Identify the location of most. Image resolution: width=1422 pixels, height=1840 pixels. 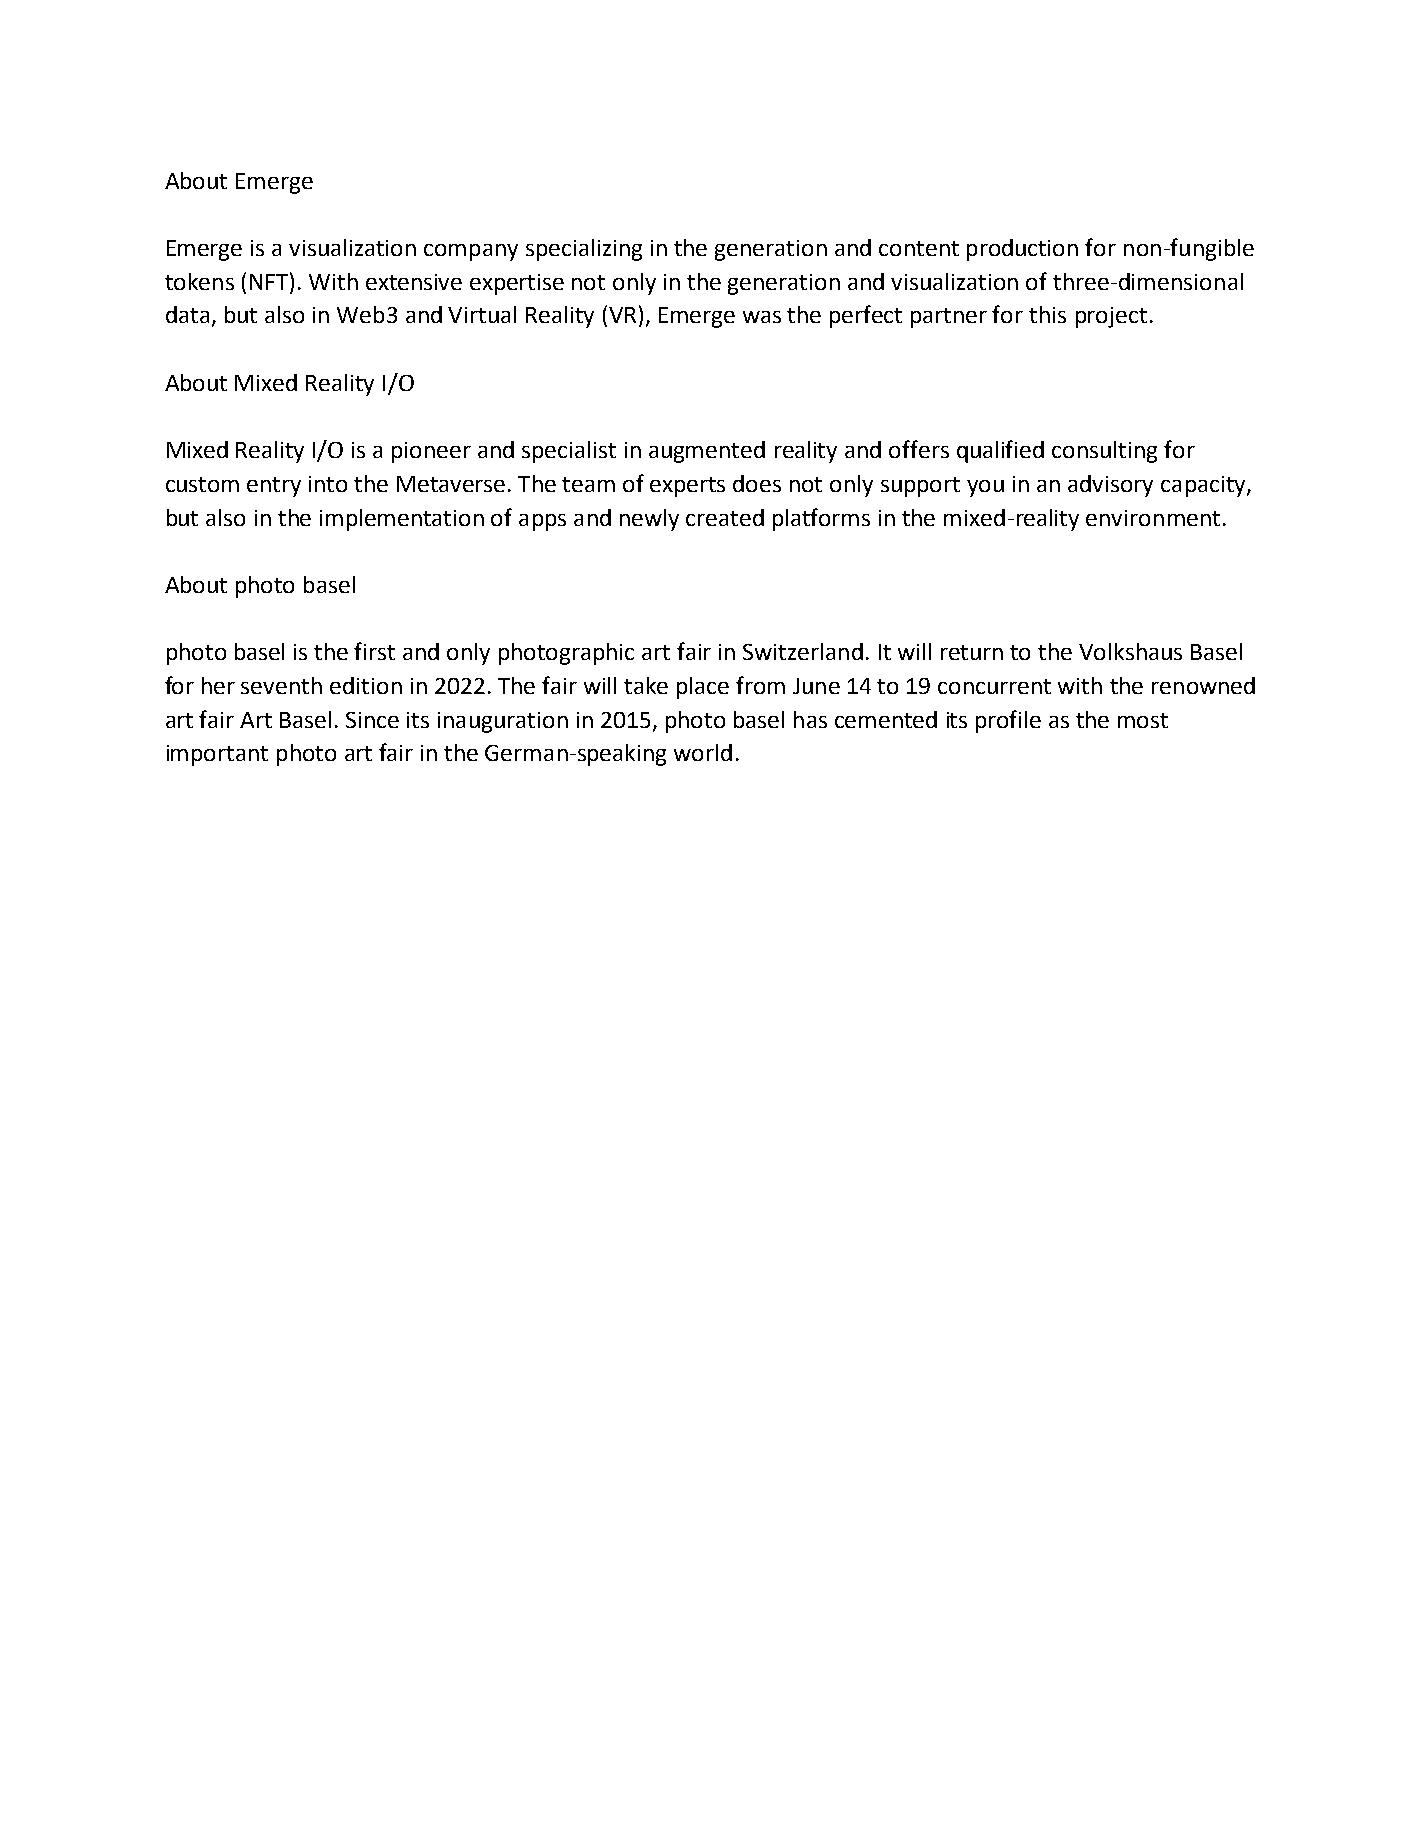
(1143, 720).
